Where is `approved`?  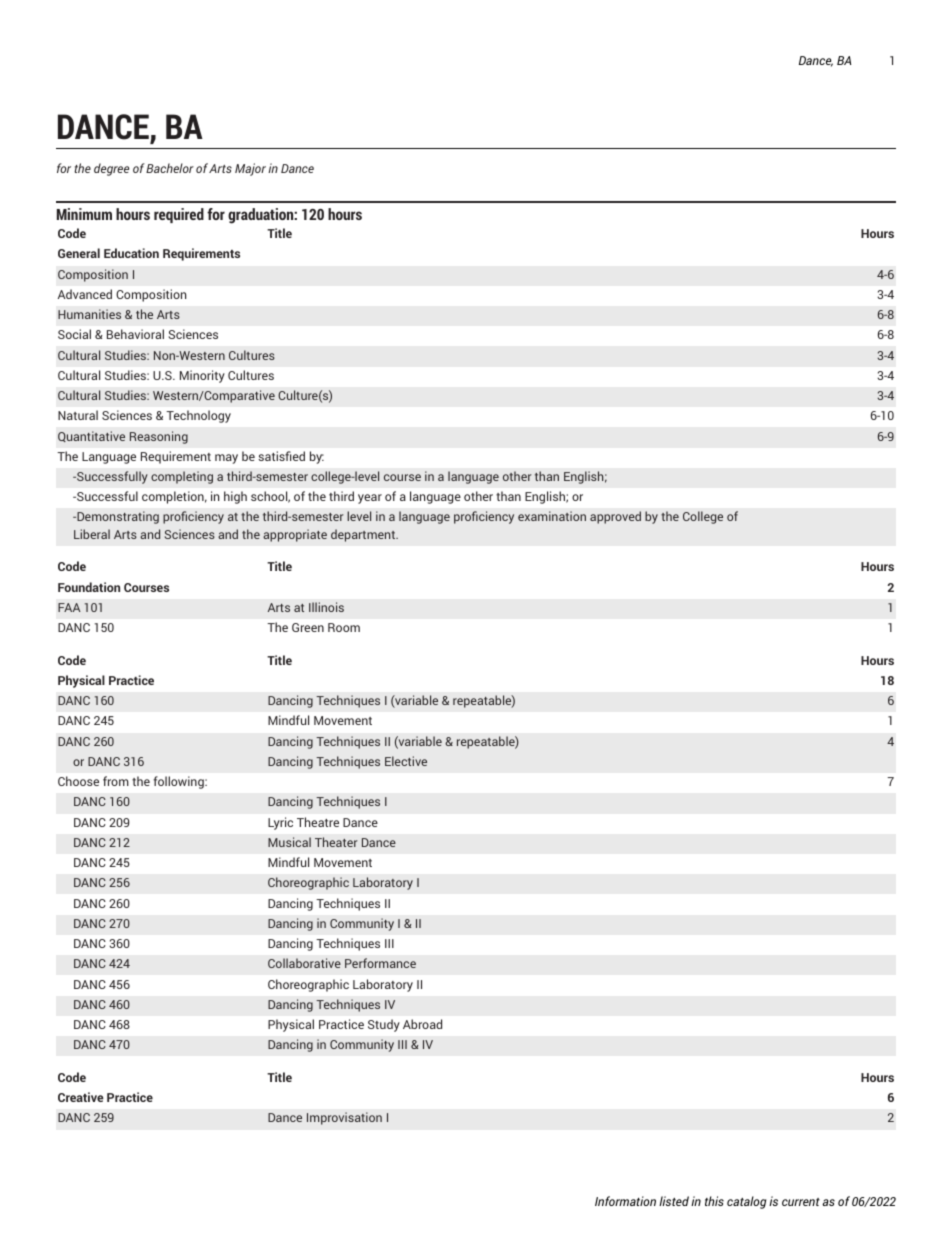 approved is located at coordinates (615, 517).
